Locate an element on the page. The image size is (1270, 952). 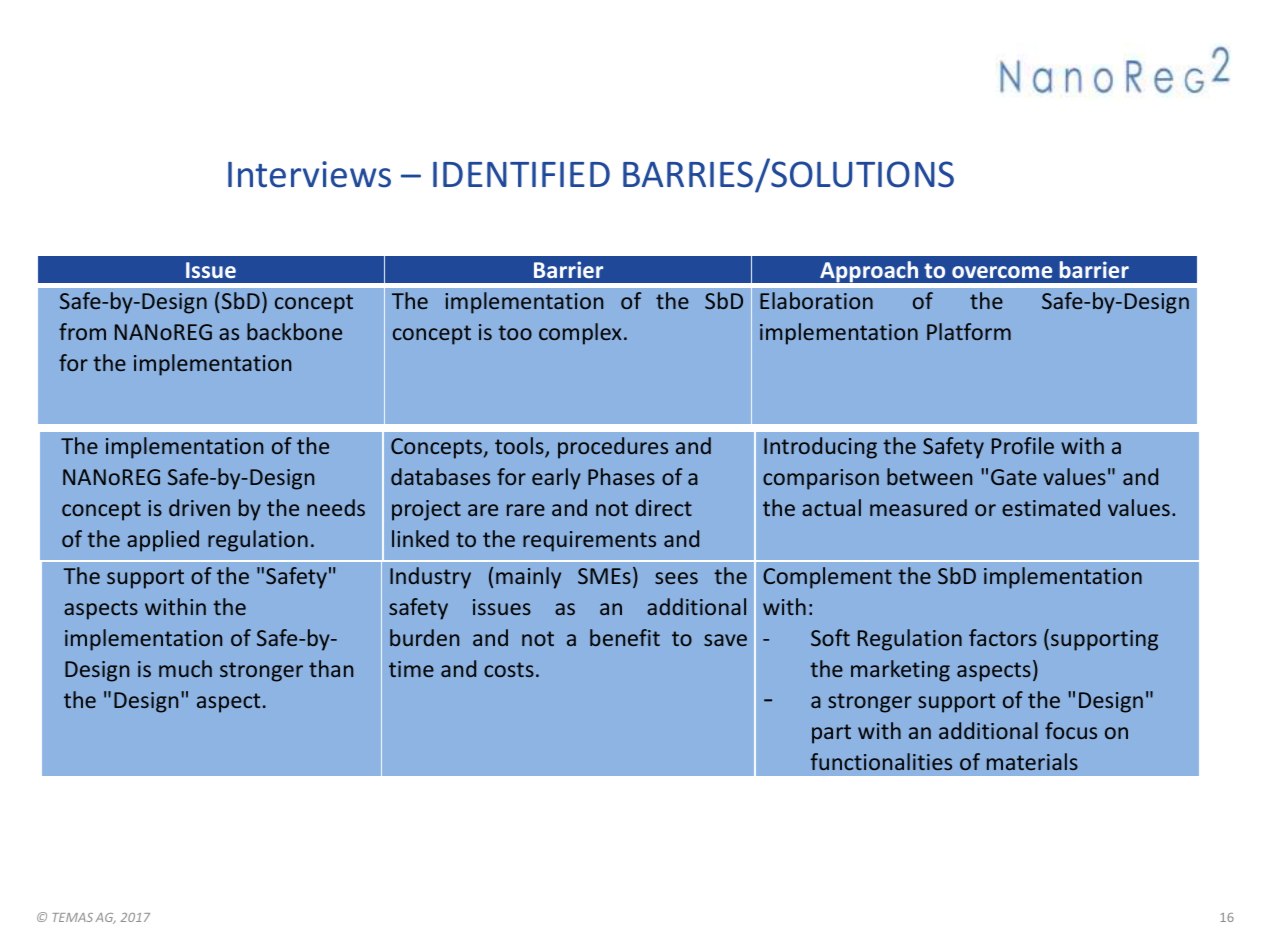
between is located at coordinates (929, 476).
